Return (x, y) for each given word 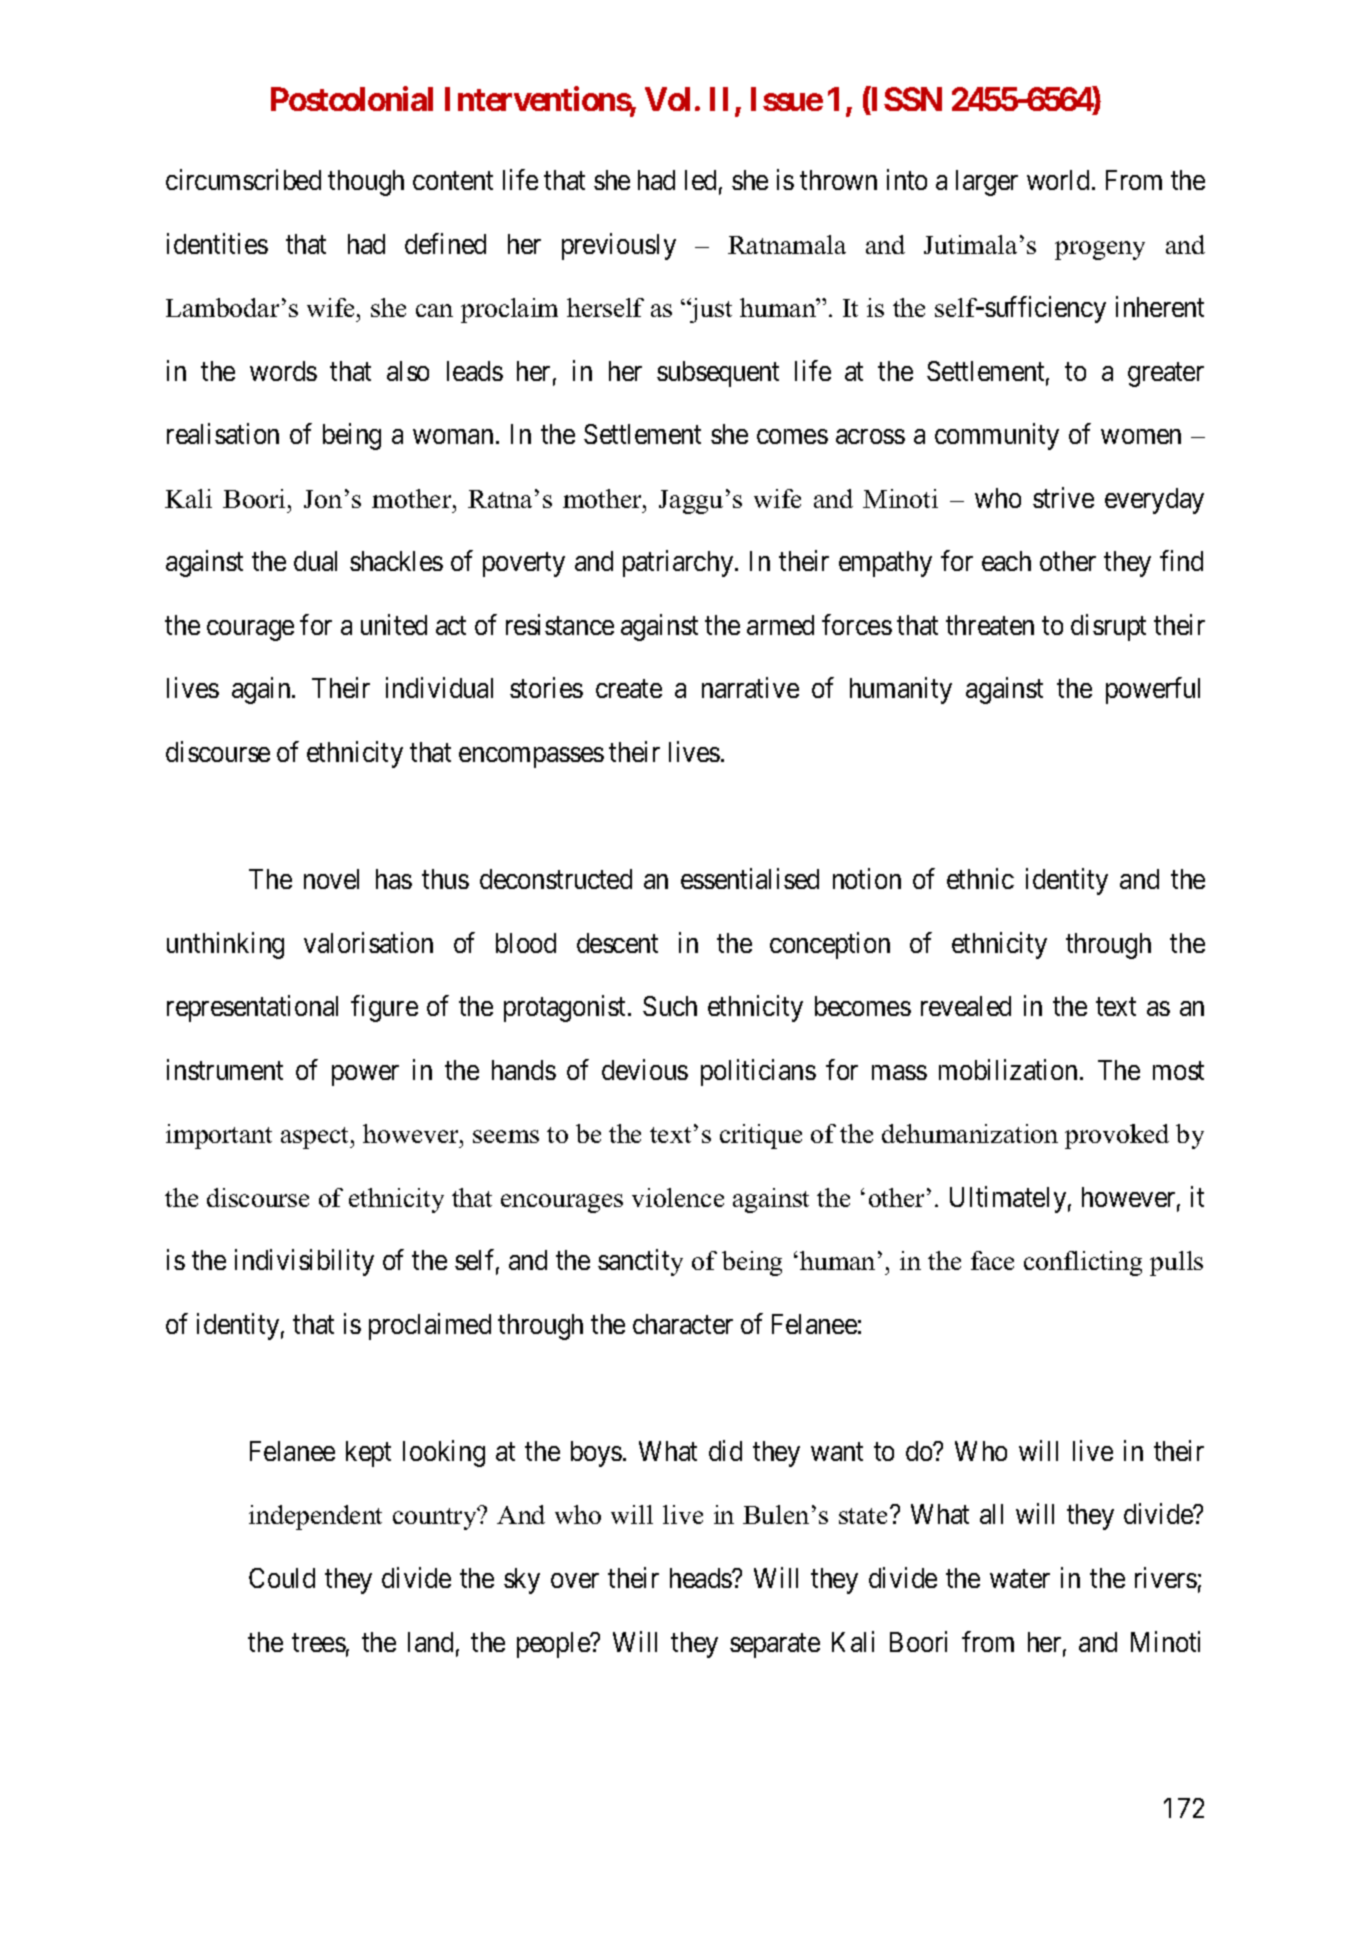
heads (701, 1578)
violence (678, 1197)
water (1020, 1579)
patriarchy (679, 564)
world (1060, 180)
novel (331, 879)
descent (617, 943)
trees (319, 1643)
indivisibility (304, 1263)
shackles (396, 561)
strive (1063, 497)
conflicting (1083, 1263)
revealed (966, 1006)
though (366, 183)
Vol (667, 99)
